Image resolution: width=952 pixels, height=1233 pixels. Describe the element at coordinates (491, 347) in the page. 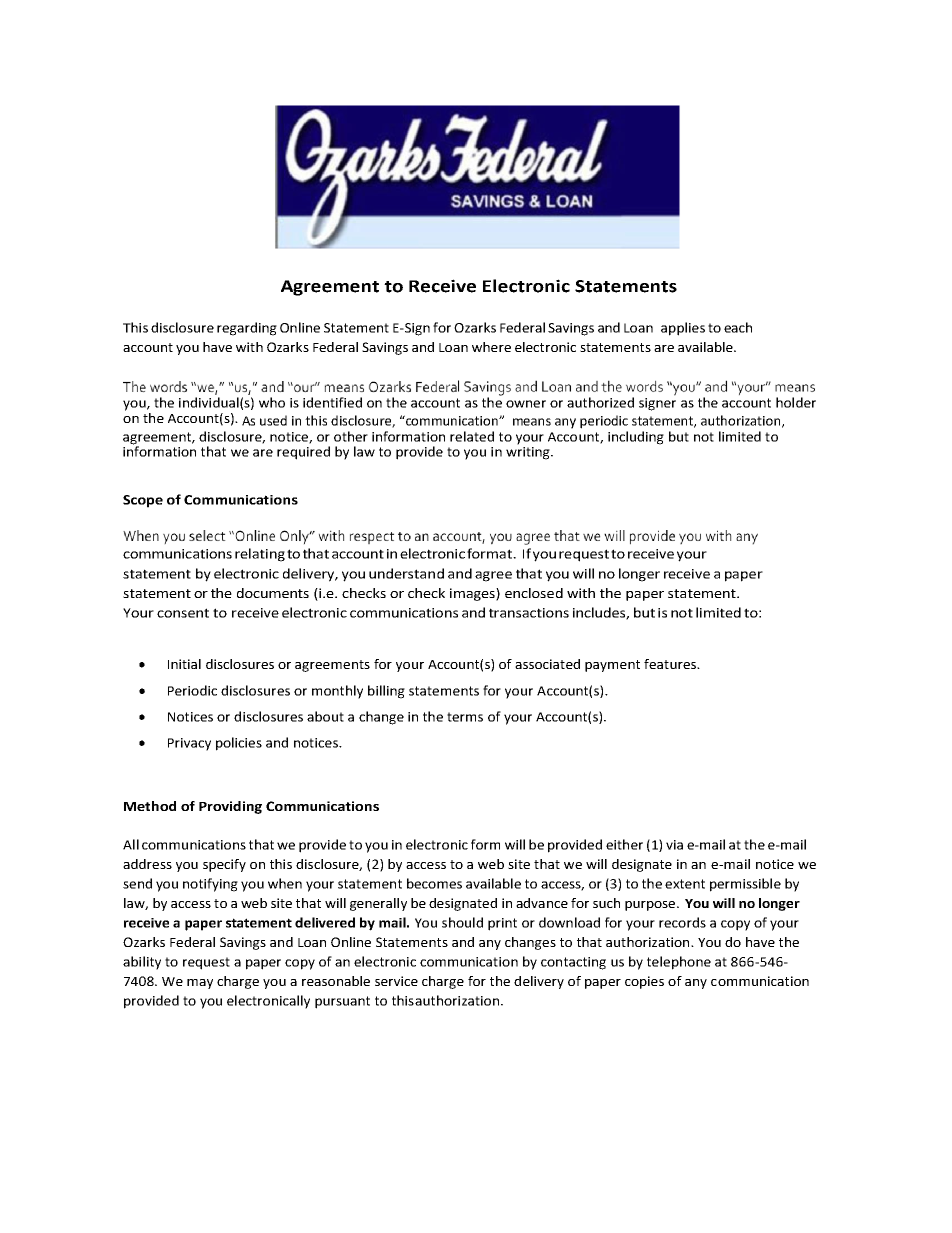

I see `where` at that location.
